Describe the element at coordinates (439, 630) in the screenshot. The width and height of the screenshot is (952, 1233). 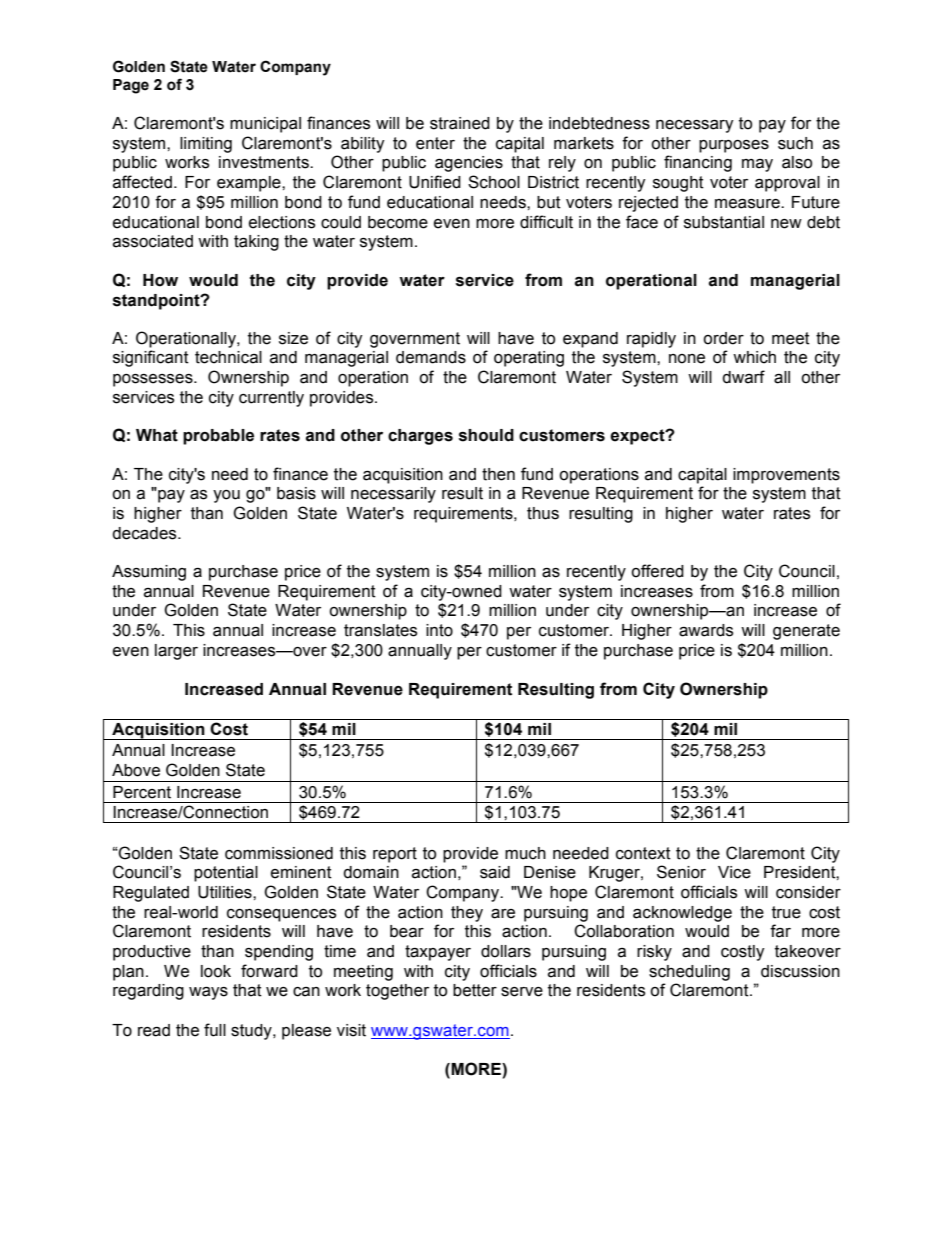
I see `into` at that location.
